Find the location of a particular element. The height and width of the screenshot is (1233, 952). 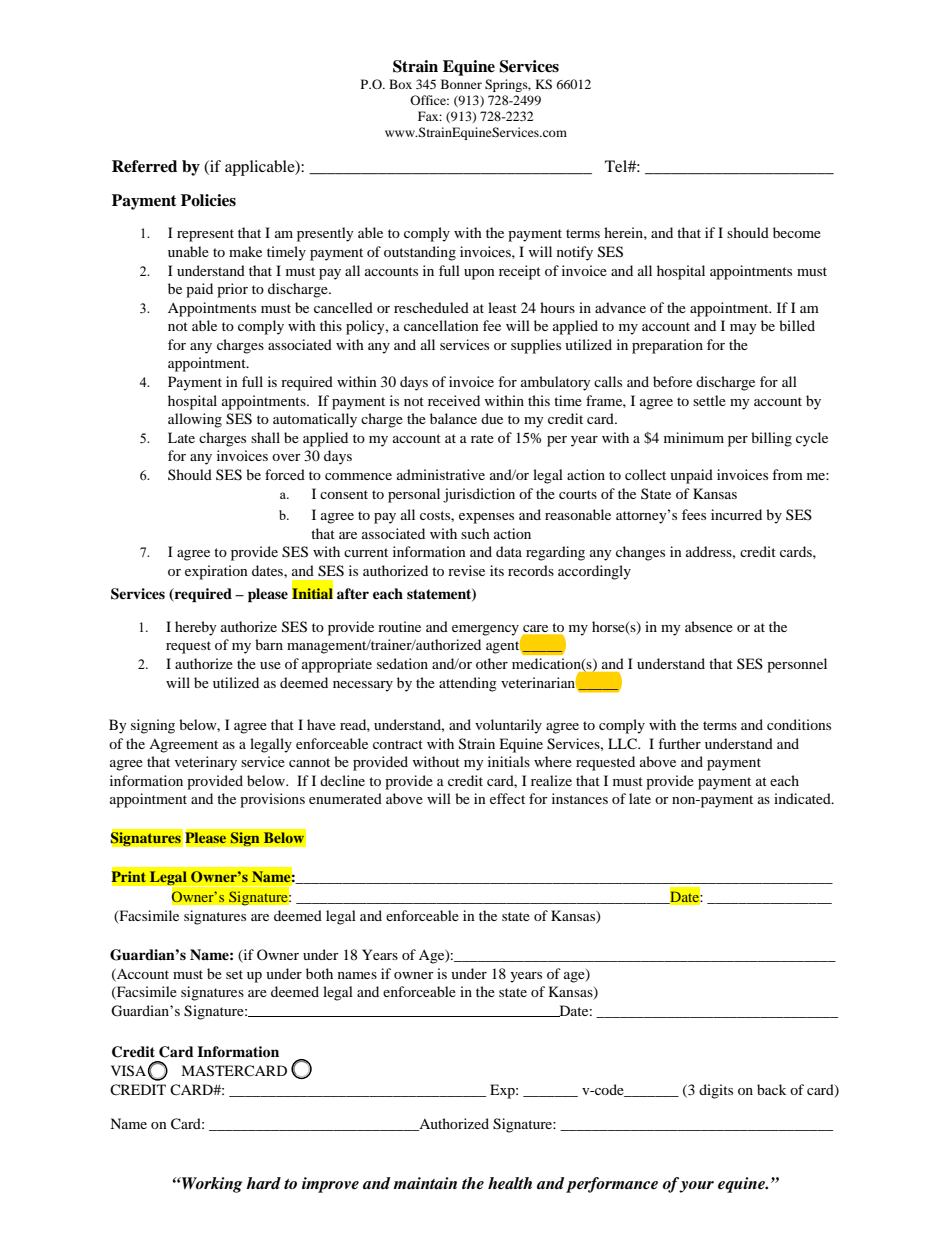

incurred is located at coordinates (736, 514).
